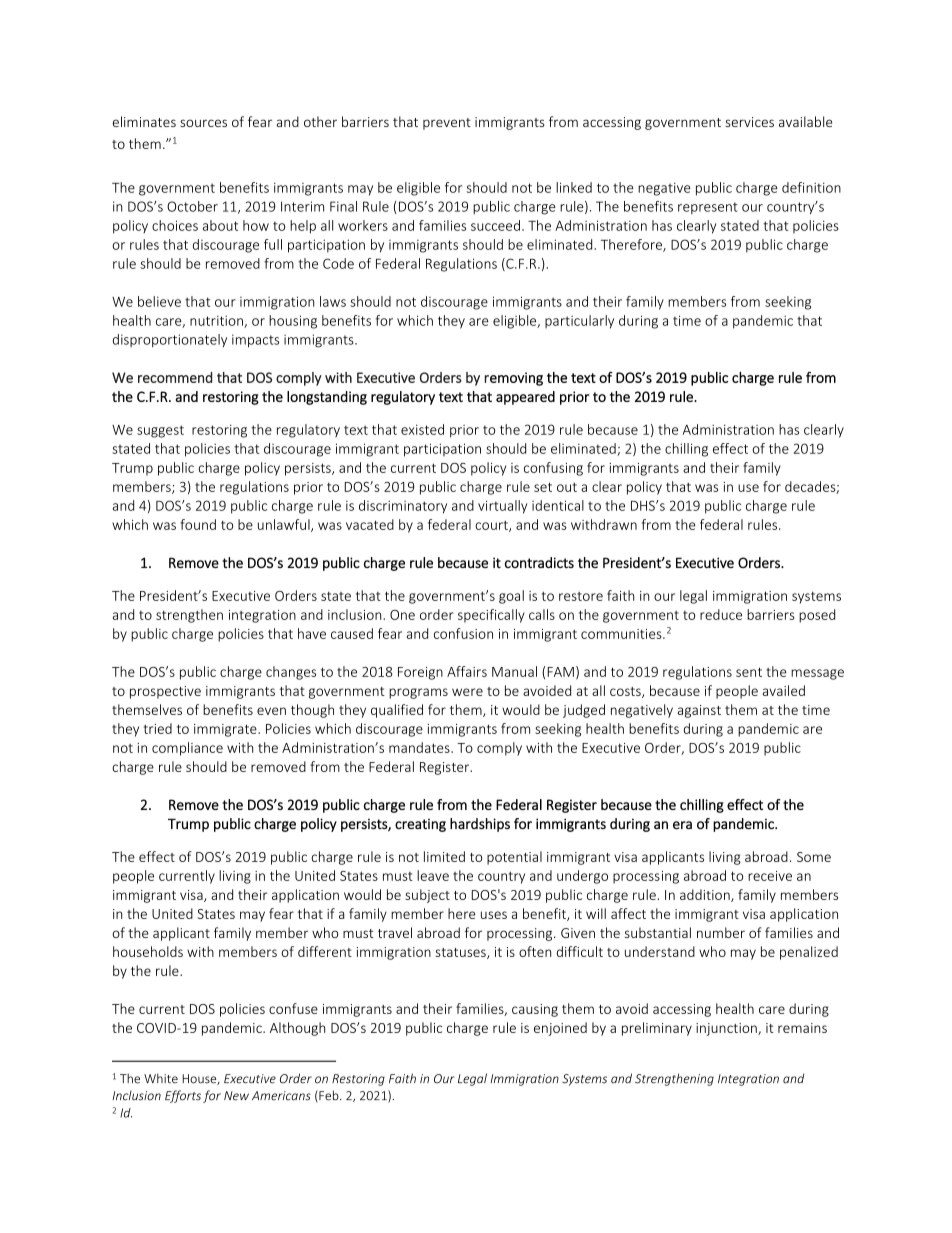 This screenshot has width=952, height=1233. What do you see at coordinates (203, 123) in the screenshot?
I see `sources` at bounding box center [203, 123].
